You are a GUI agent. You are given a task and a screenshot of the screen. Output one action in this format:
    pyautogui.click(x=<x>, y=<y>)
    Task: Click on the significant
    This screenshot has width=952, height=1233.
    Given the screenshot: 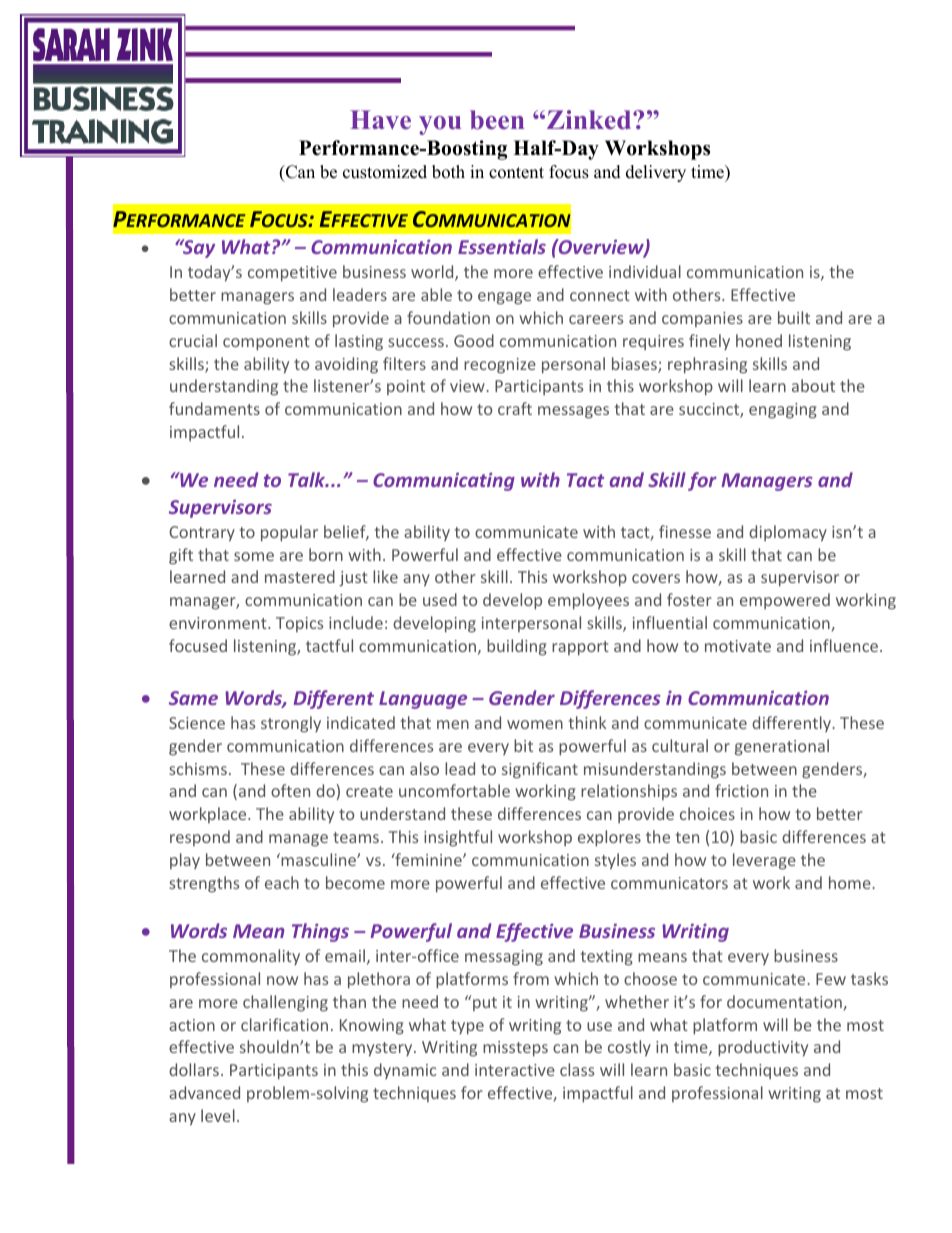 What is the action you would take?
    pyautogui.click(x=540, y=770)
